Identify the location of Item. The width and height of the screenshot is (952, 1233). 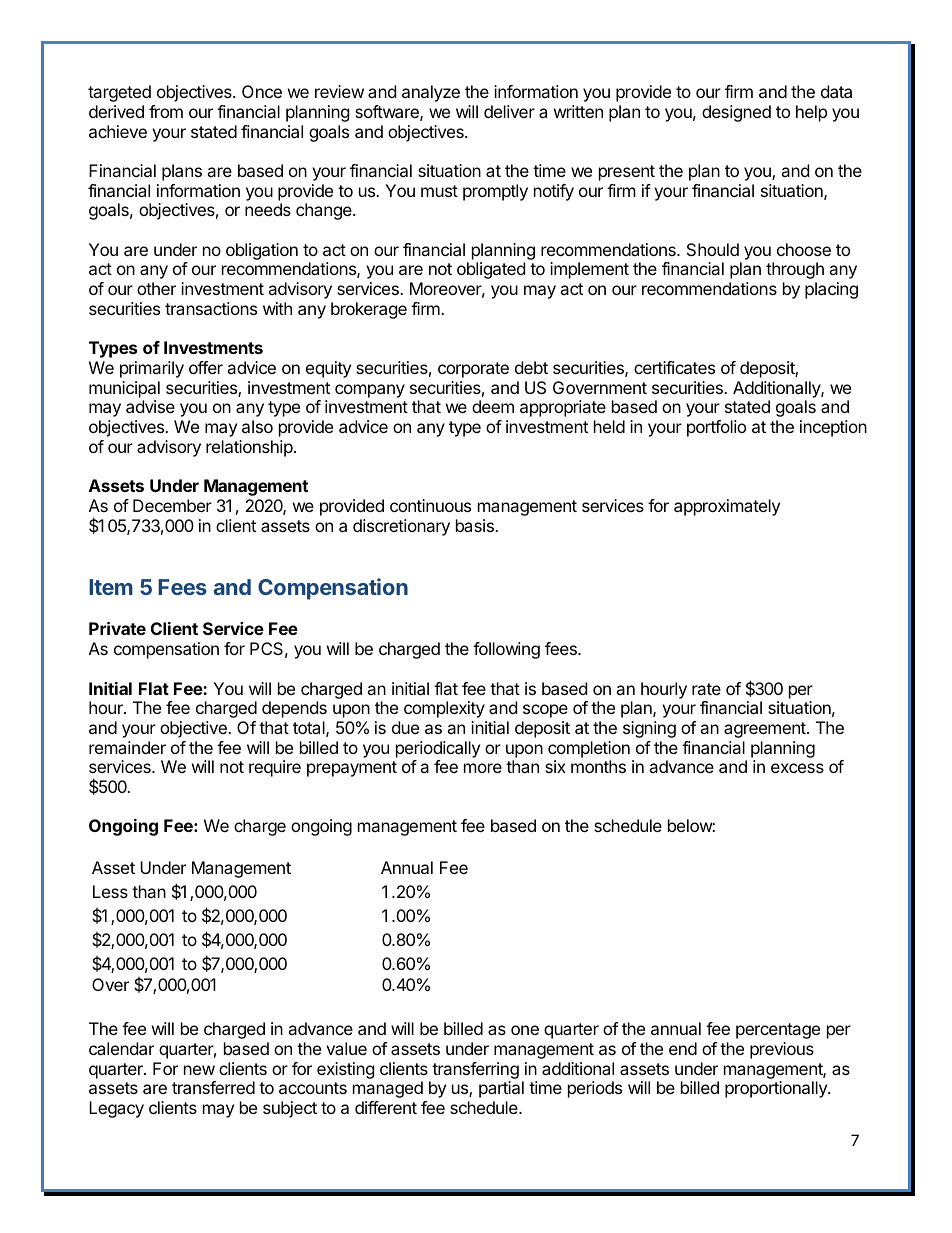
(111, 587).
